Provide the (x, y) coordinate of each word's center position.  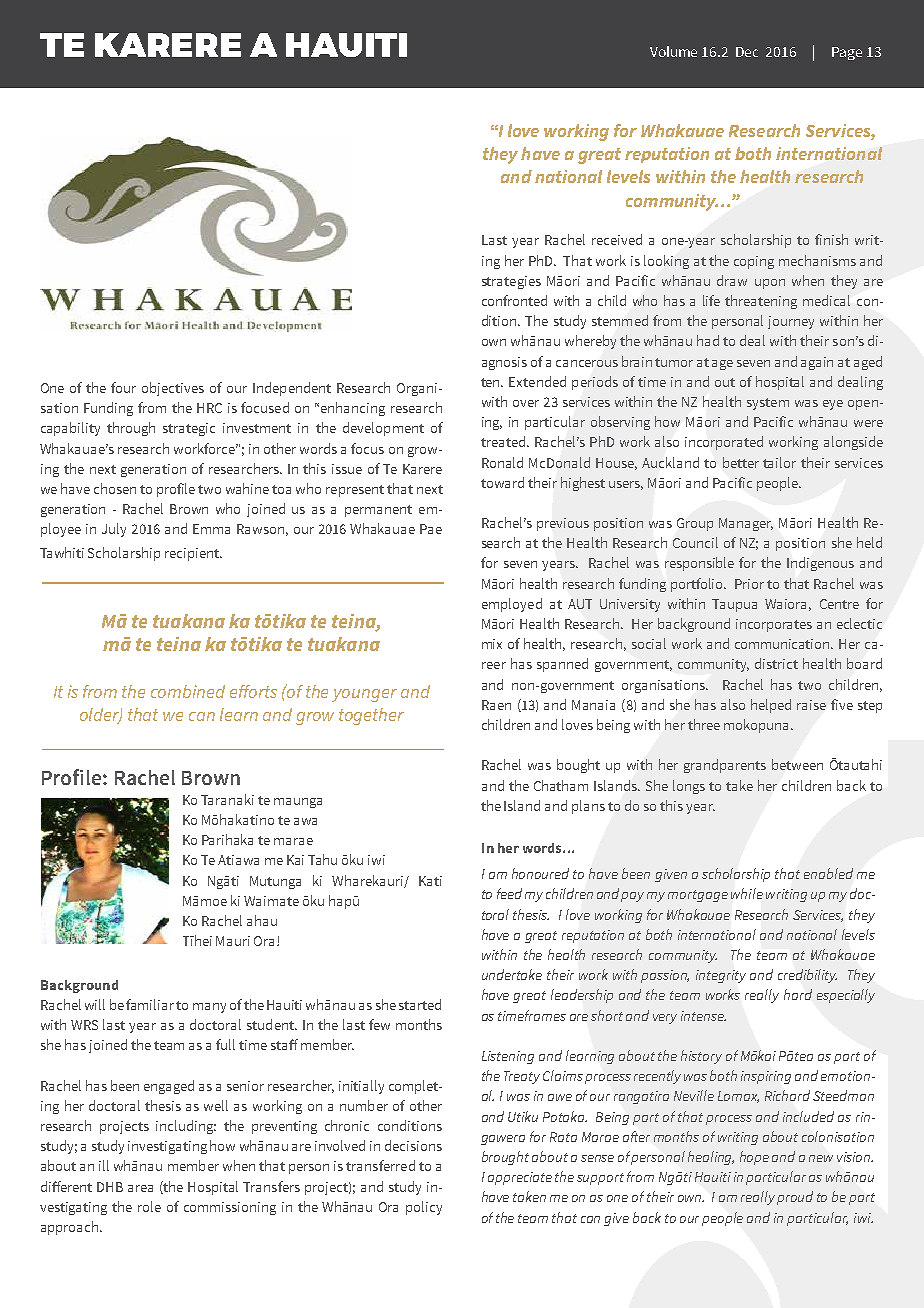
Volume (673, 51)
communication (783, 644)
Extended (537, 381)
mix (492, 644)
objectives (173, 389)
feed (509, 893)
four (123, 387)
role (149, 1206)
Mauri (233, 941)
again (817, 363)
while (747, 893)
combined (188, 691)
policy (424, 1208)
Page (847, 53)
